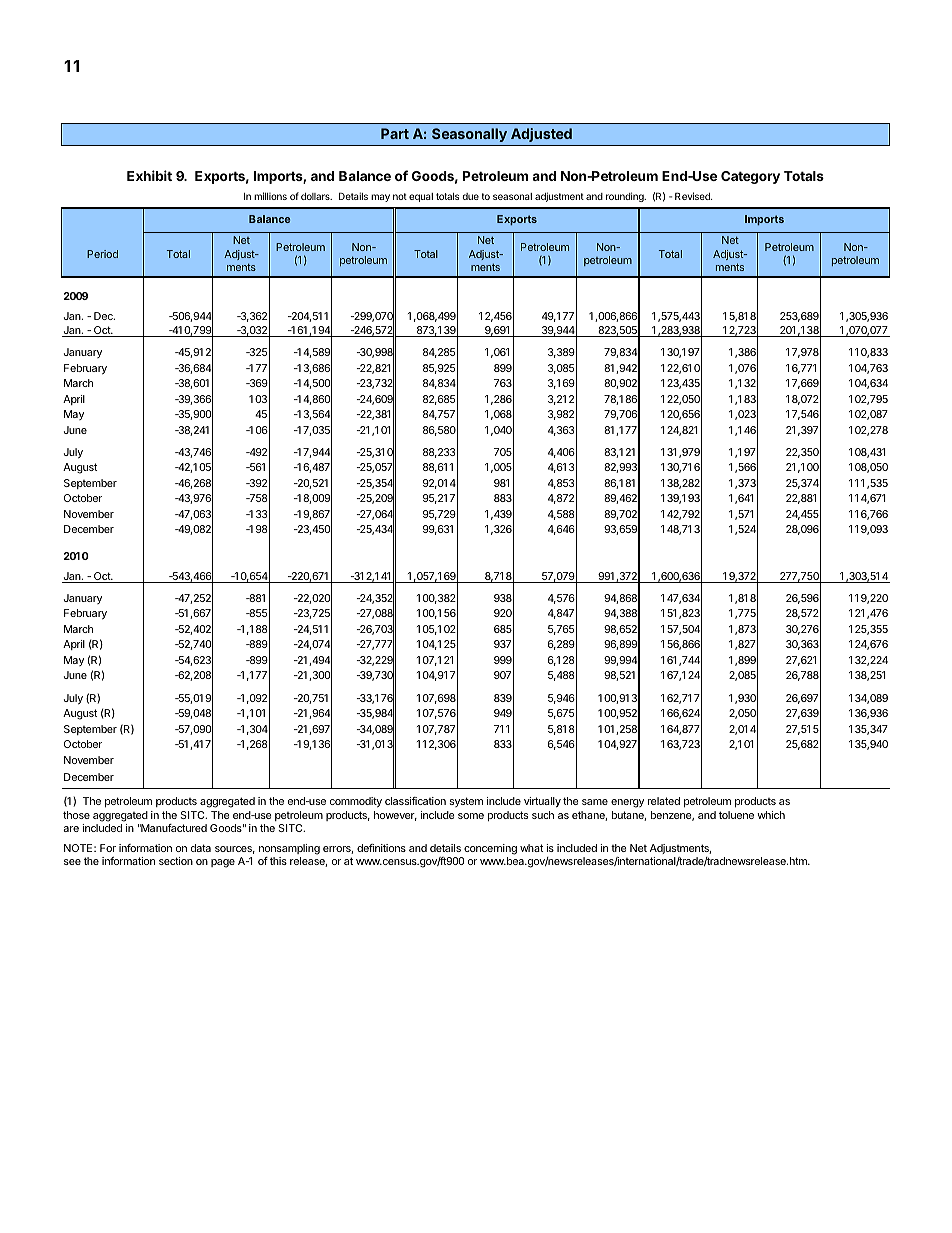  Describe the element at coordinates (381, 848) in the screenshot. I see `definitions` at that location.
